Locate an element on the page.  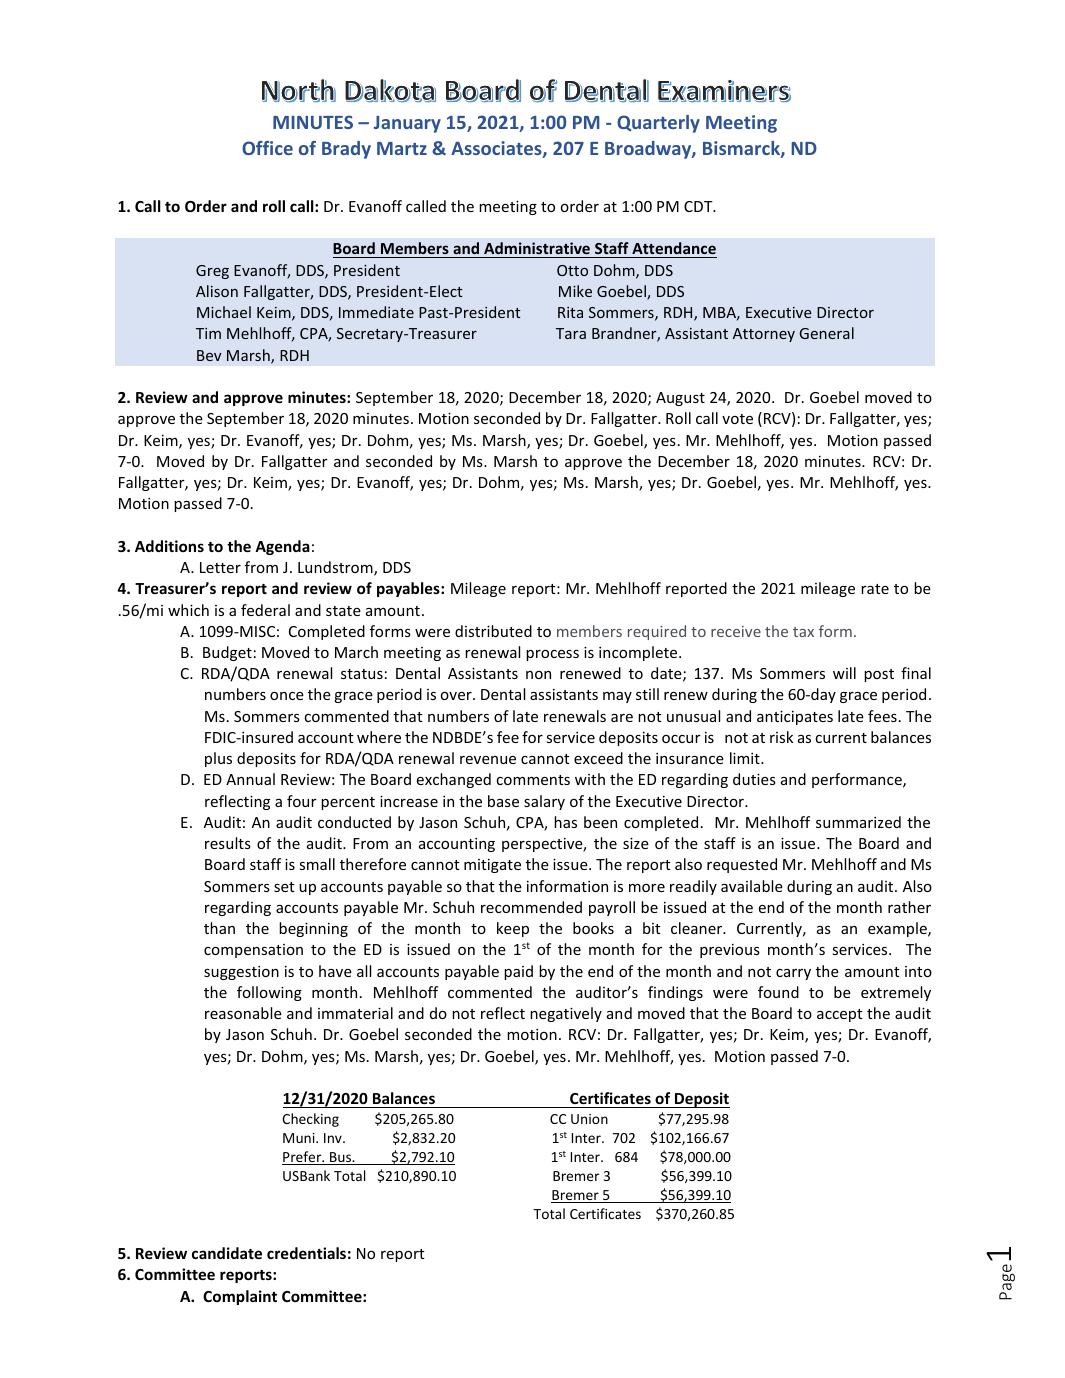
Administrative is located at coordinates (537, 250).
